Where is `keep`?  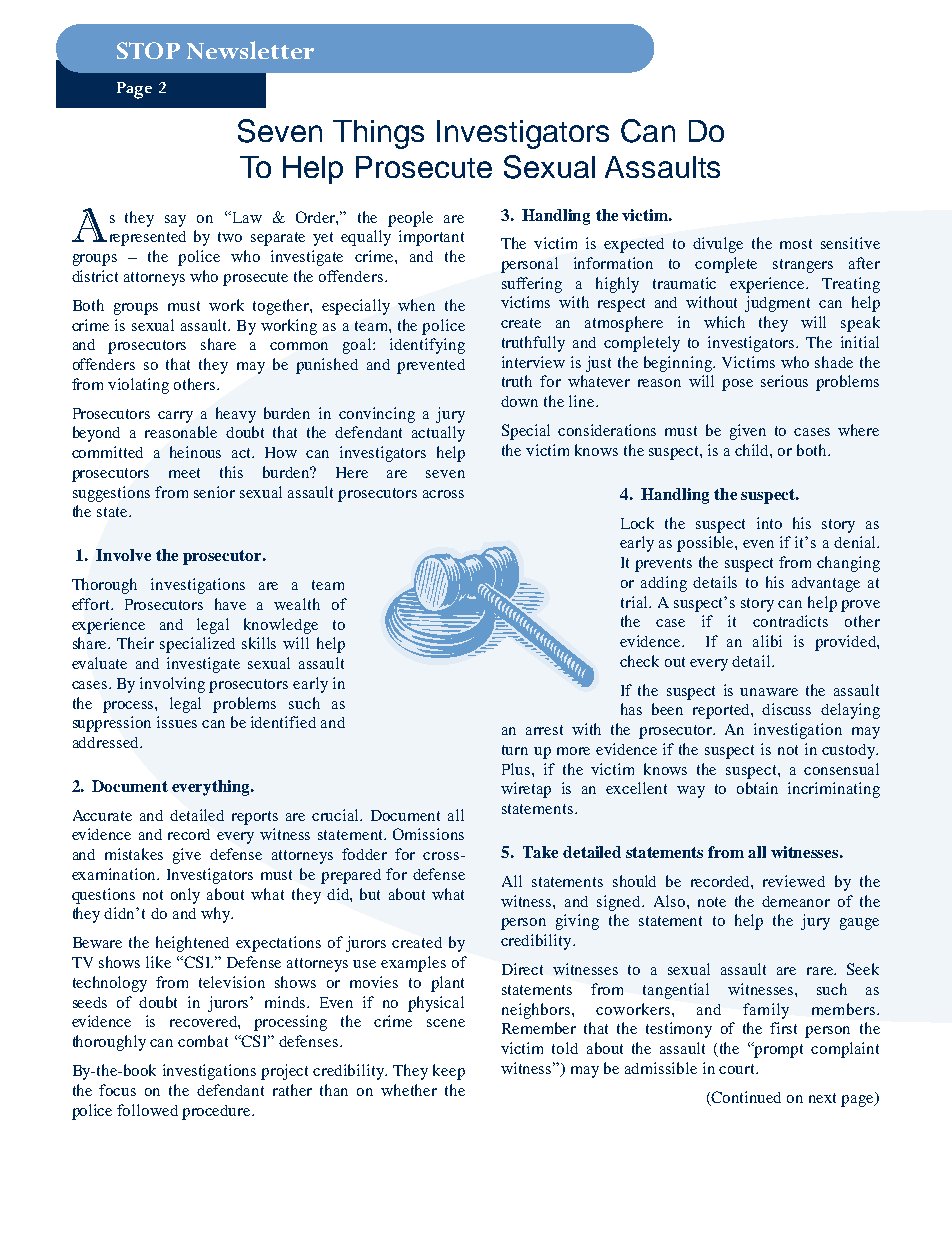
keep is located at coordinates (449, 1072).
